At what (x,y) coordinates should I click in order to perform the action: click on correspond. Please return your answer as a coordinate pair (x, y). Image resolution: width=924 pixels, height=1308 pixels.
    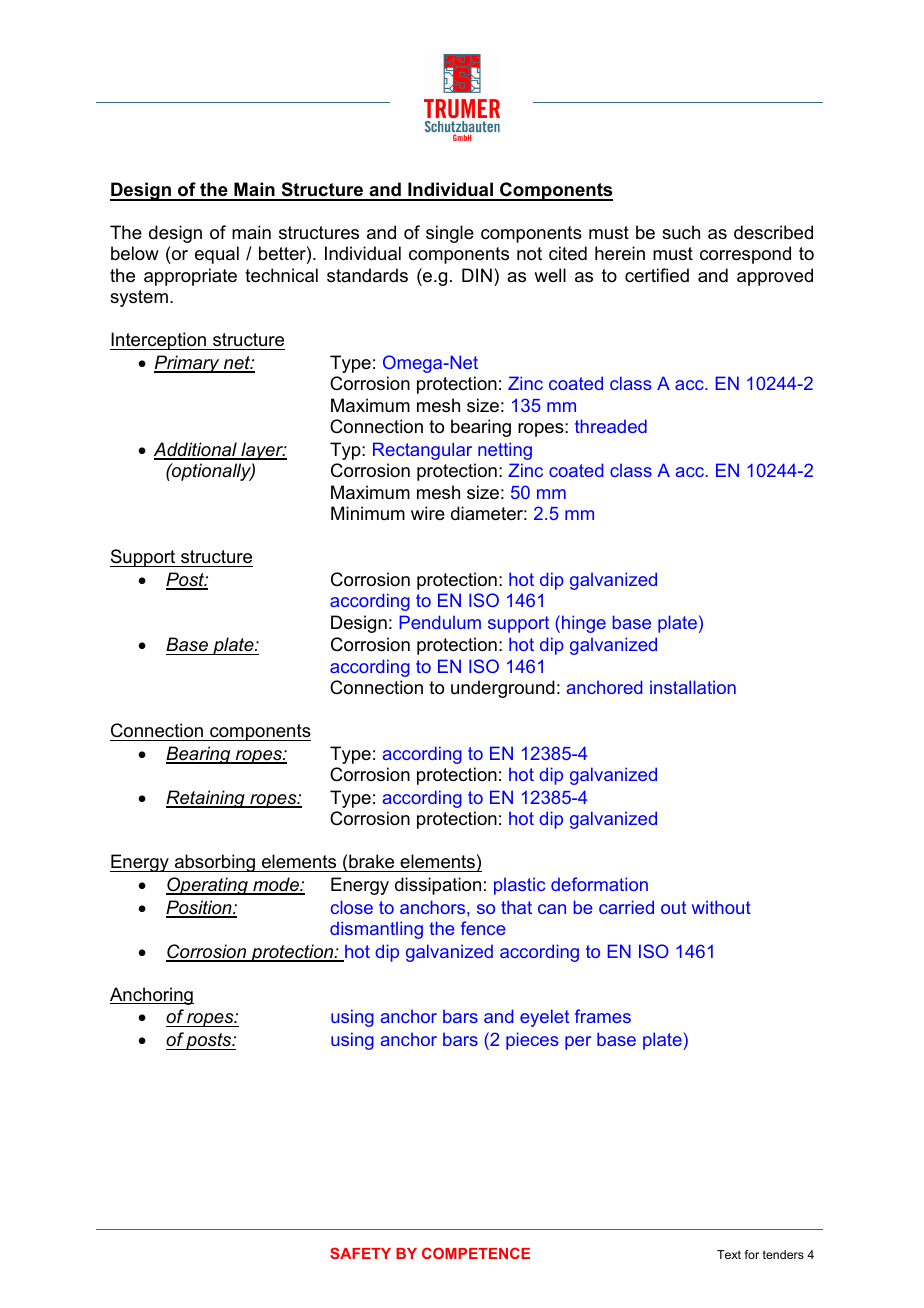
    Looking at the image, I should click on (745, 255).
